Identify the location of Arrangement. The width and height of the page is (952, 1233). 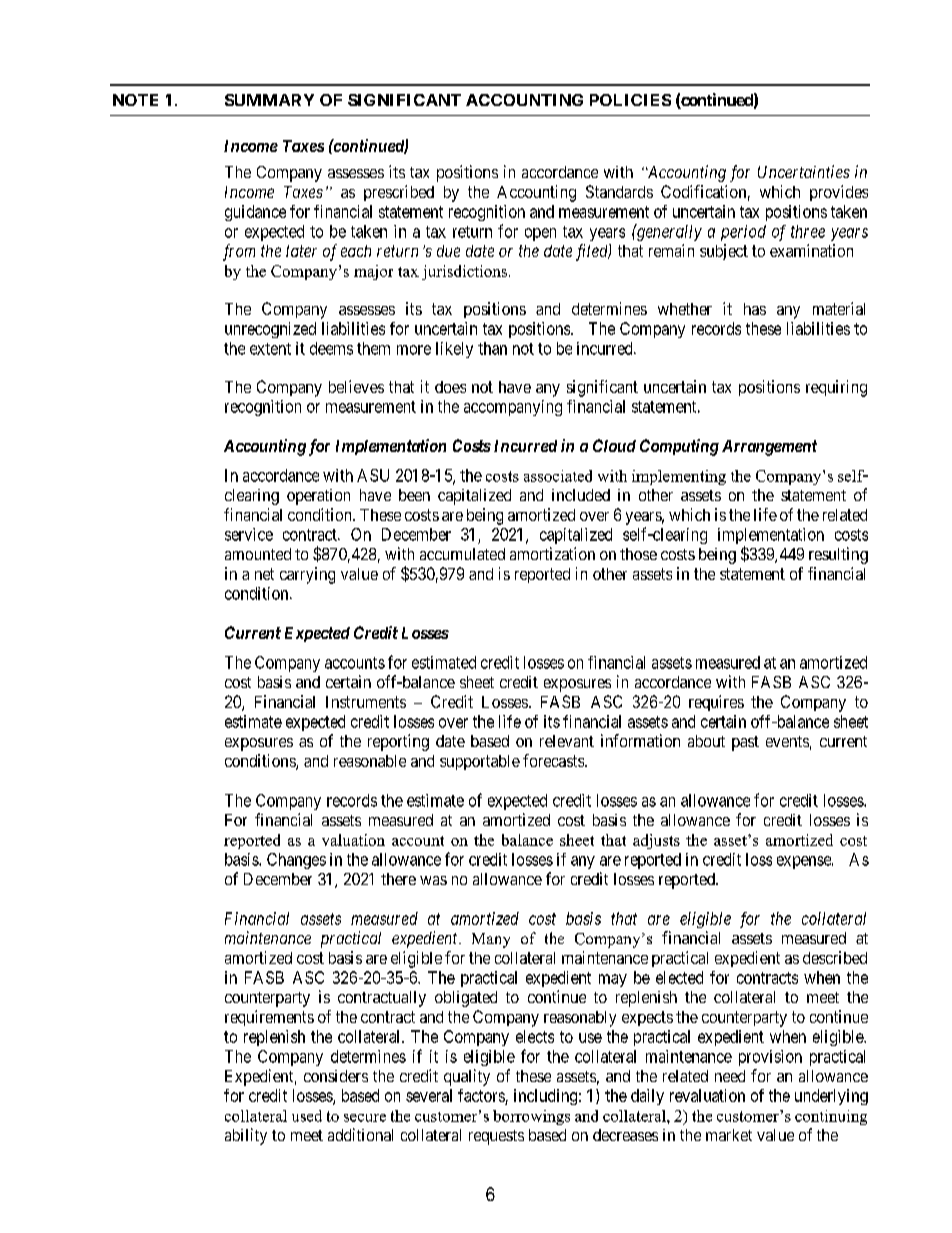
(769, 448).
